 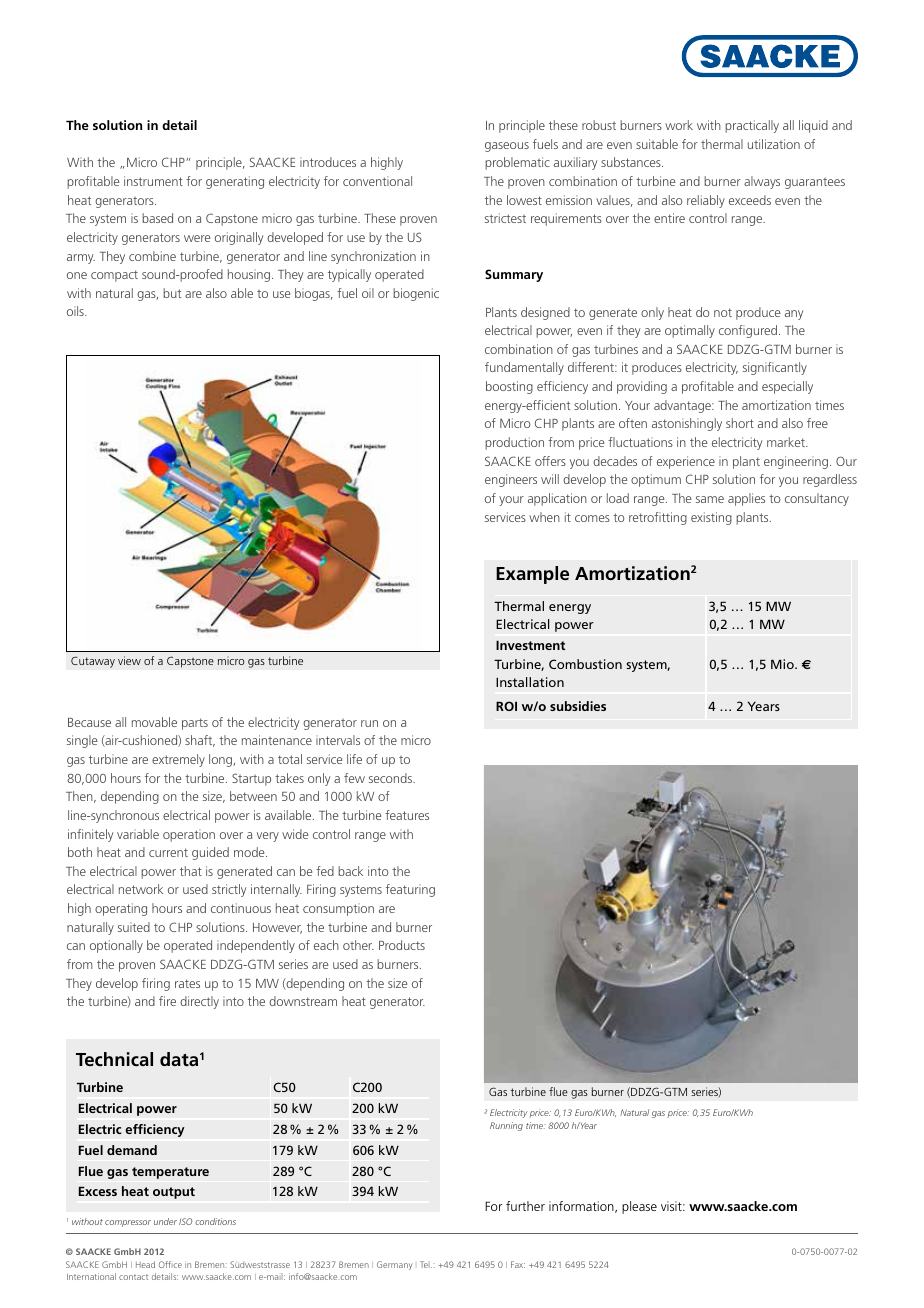 I want to click on always, so click(x=762, y=182).
